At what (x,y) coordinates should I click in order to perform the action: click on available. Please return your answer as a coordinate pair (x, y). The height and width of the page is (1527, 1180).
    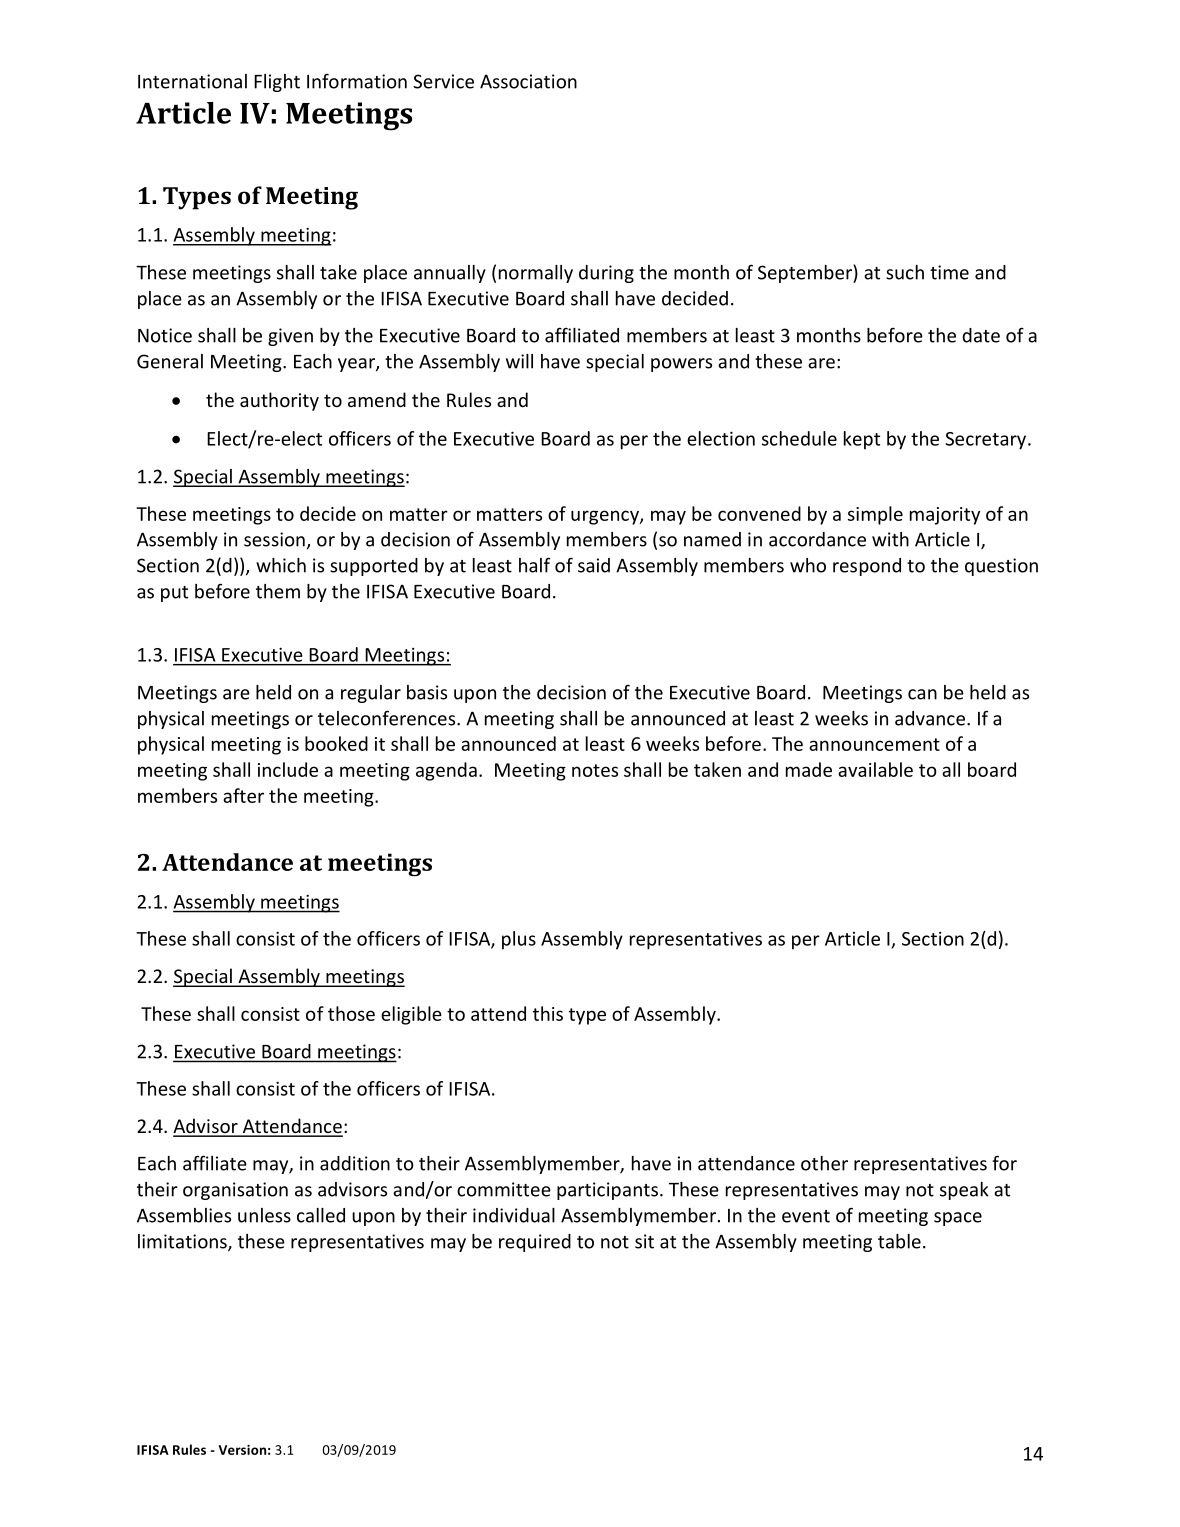
    Looking at the image, I should click on (875, 769).
